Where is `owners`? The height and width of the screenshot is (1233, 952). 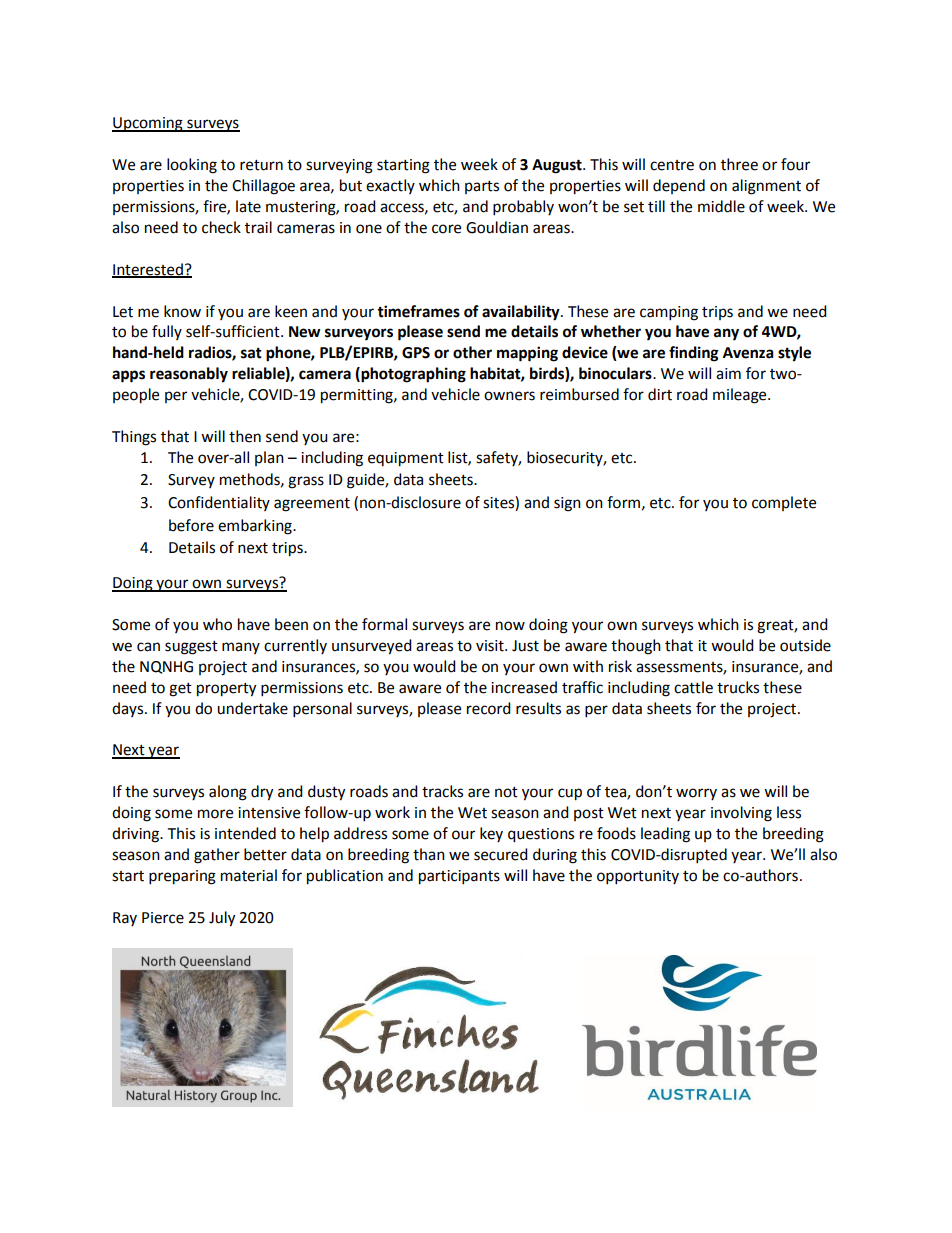
owners is located at coordinates (509, 396).
